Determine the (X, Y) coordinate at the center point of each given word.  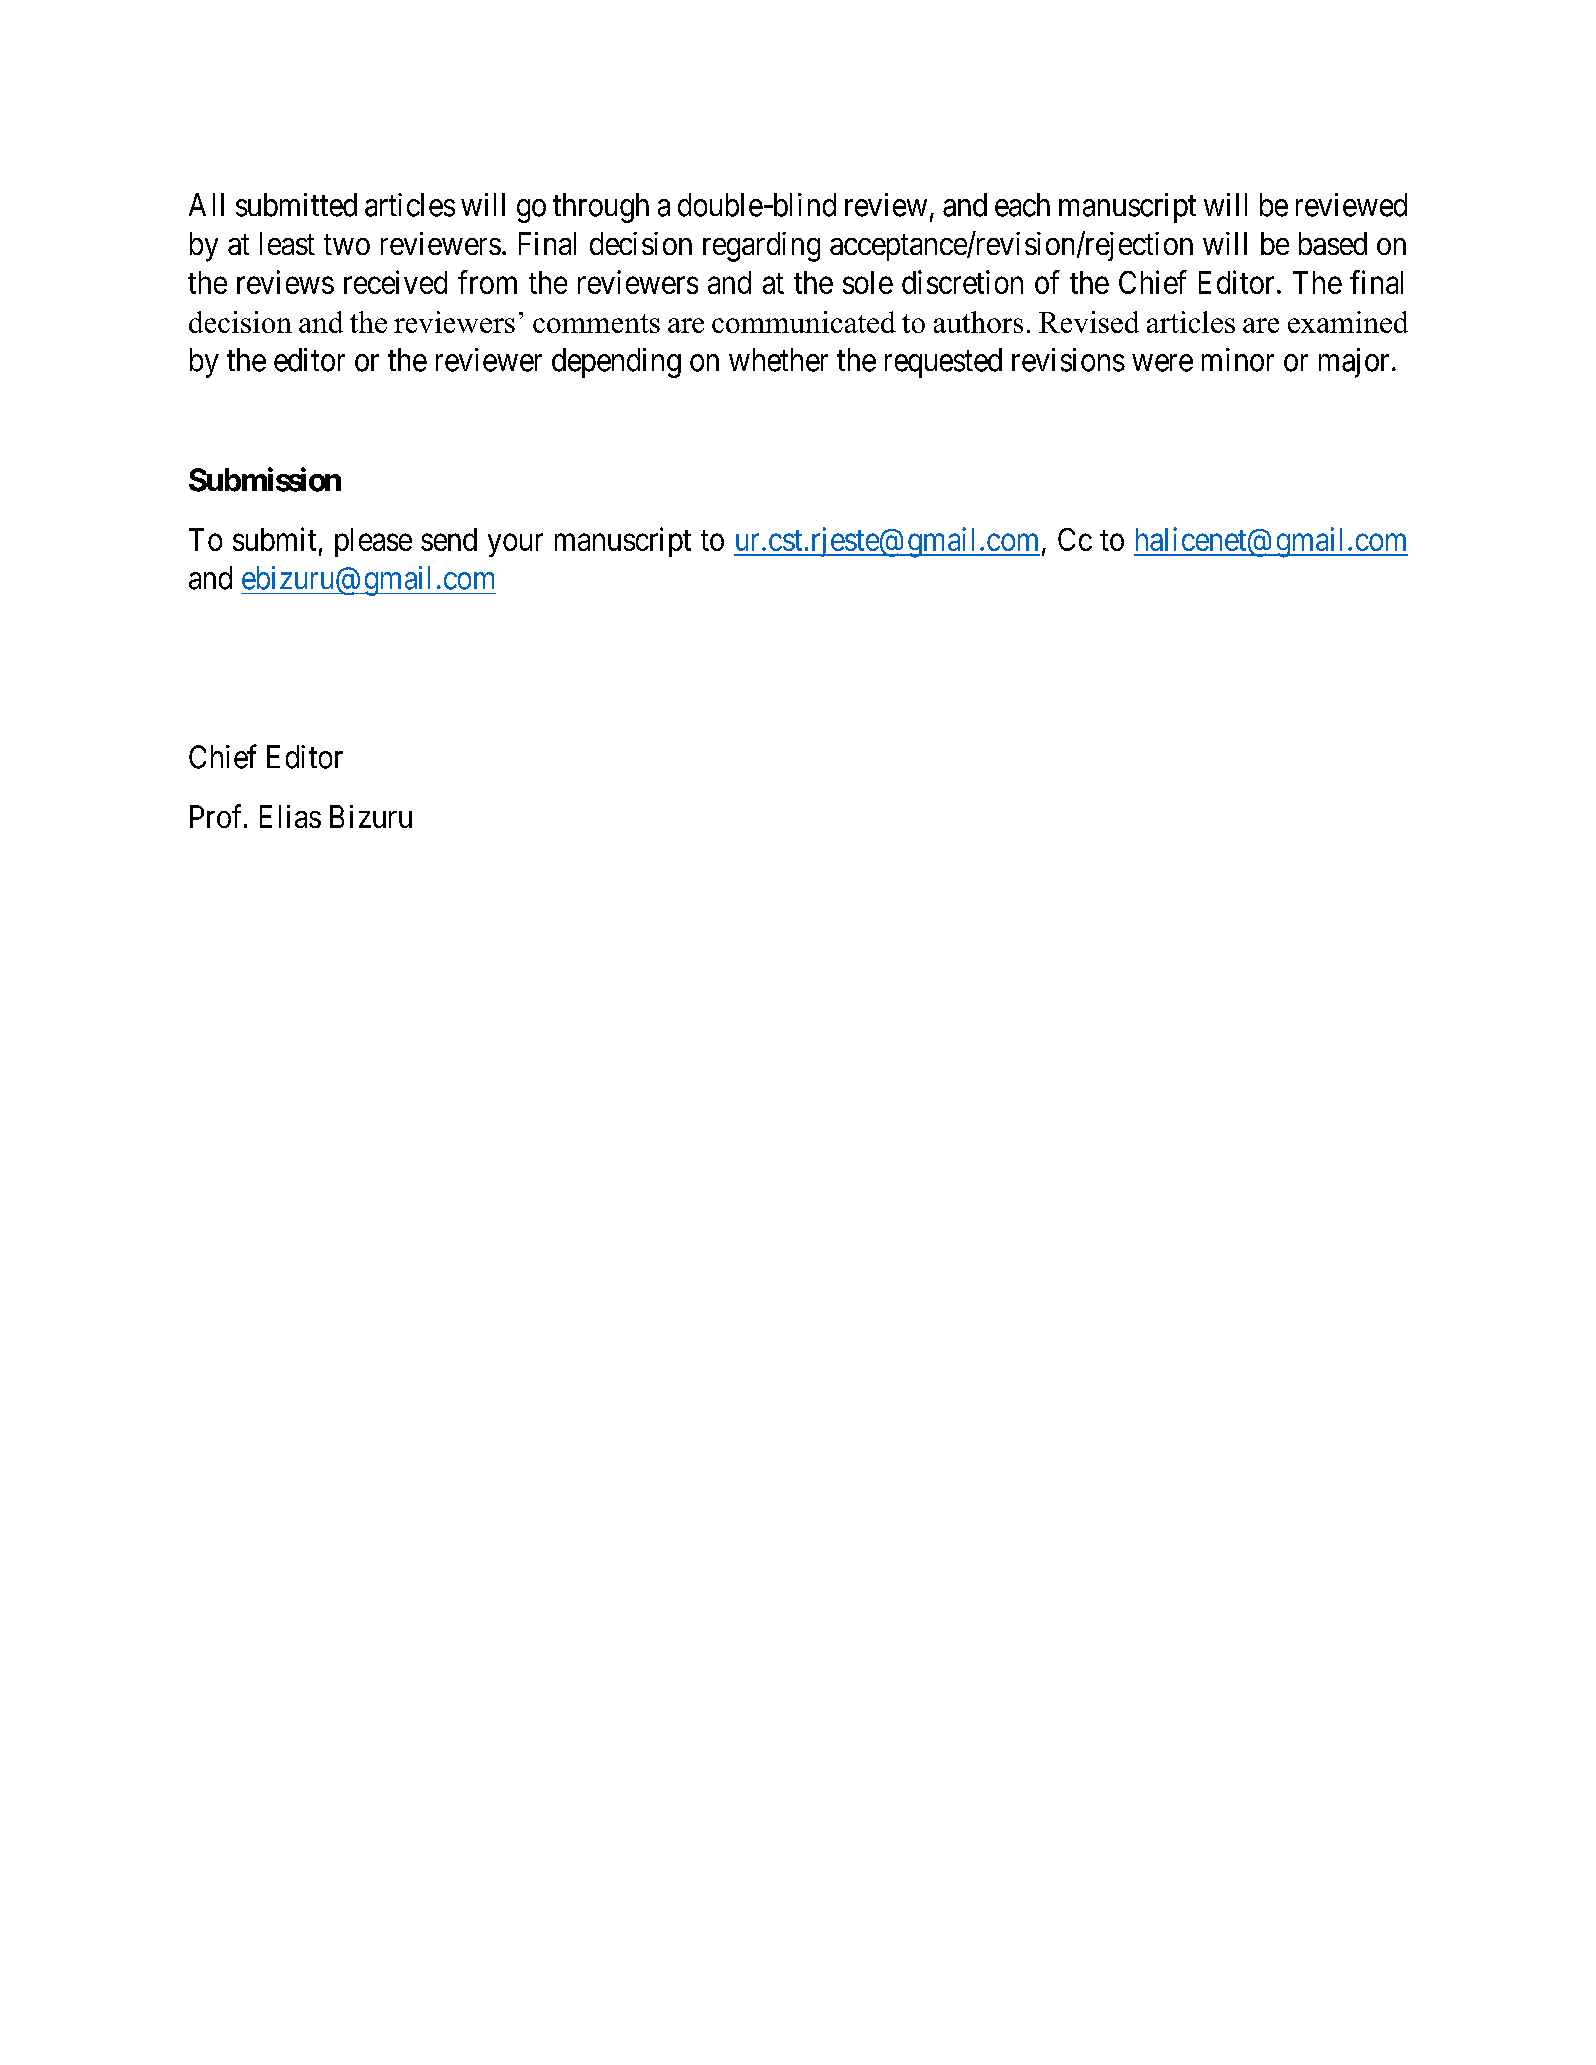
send (449, 539)
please (373, 542)
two (347, 244)
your (515, 545)
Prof (218, 816)
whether (778, 360)
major (1354, 363)
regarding (761, 247)
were (1162, 363)
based (1333, 243)
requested (943, 363)
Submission (265, 479)
